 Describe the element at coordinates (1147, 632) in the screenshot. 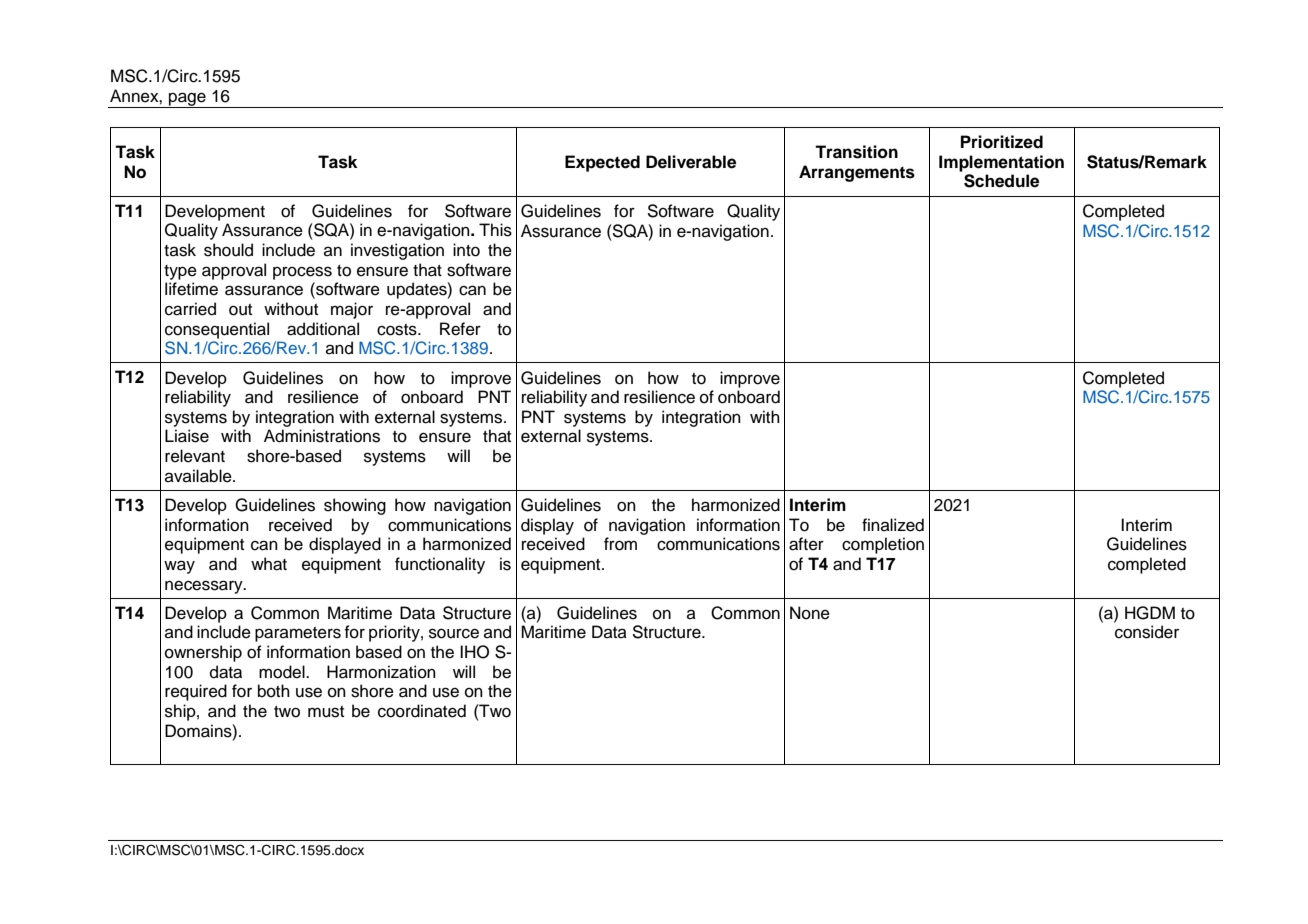

I see `consider` at that location.
